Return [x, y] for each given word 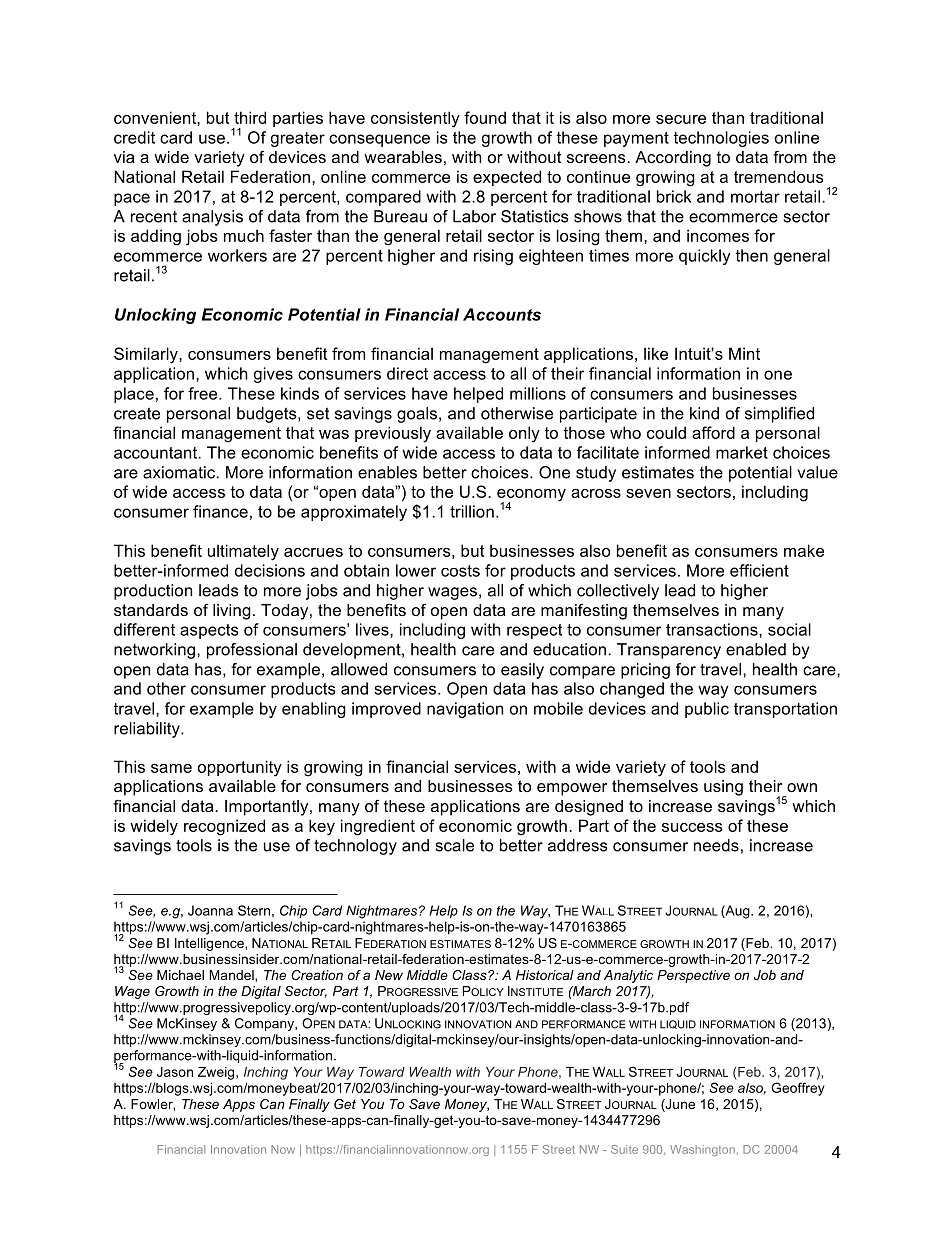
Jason [175, 1072]
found [485, 117]
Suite [624, 1149]
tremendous [779, 176]
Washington [702, 1150]
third [250, 117]
